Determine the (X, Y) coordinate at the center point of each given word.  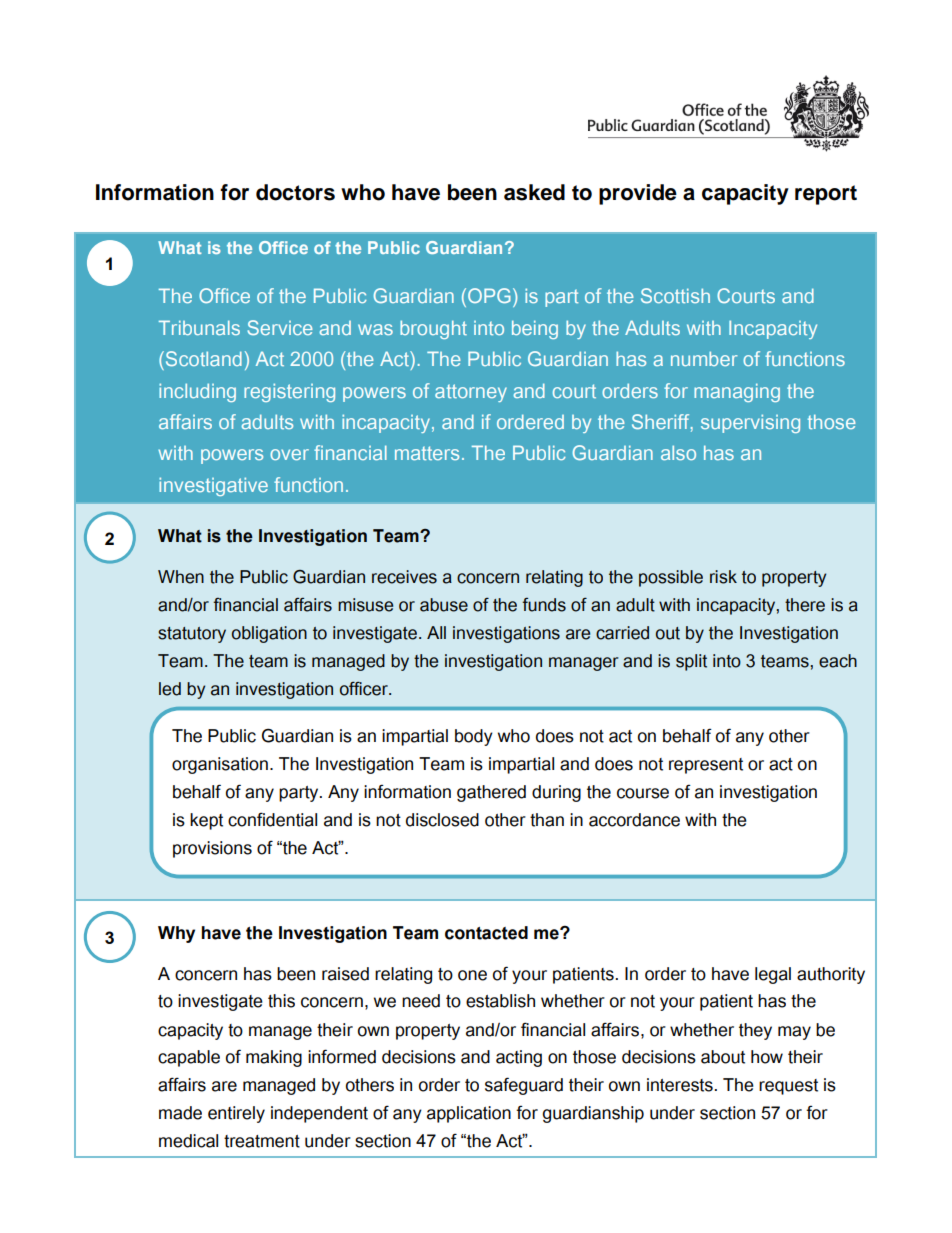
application (469, 1114)
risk (723, 577)
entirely (236, 1114)
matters (427, 453)
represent (706, 766)
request (788, 1087)
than (547, 820)
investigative (213, 486)
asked (534, 192)
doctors (295, 192)
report (826, 195)
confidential (272, 819)
